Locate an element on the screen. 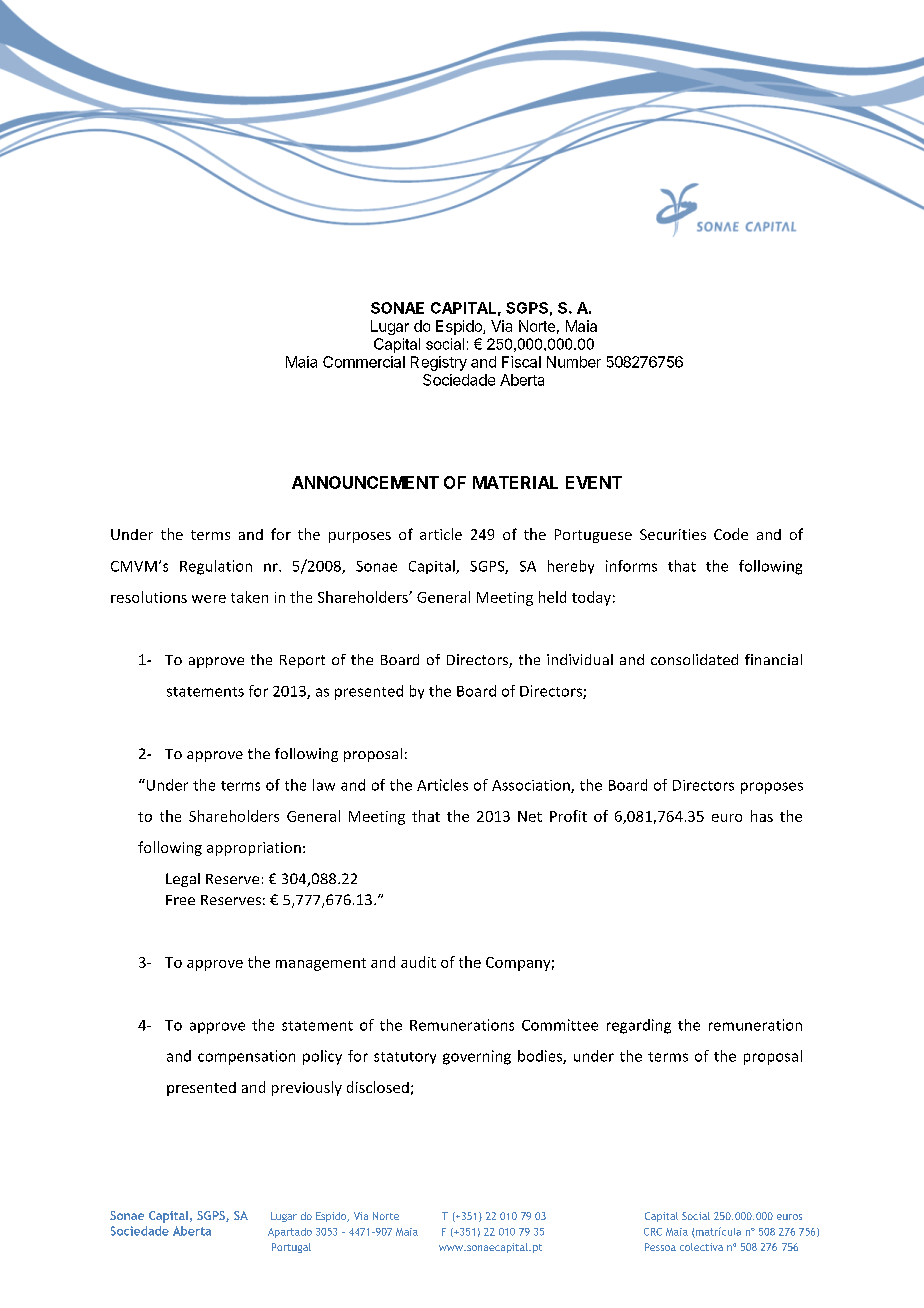 This screenshot has width=924, height=1308. Portugal is located at coordinates (291, 1248).
